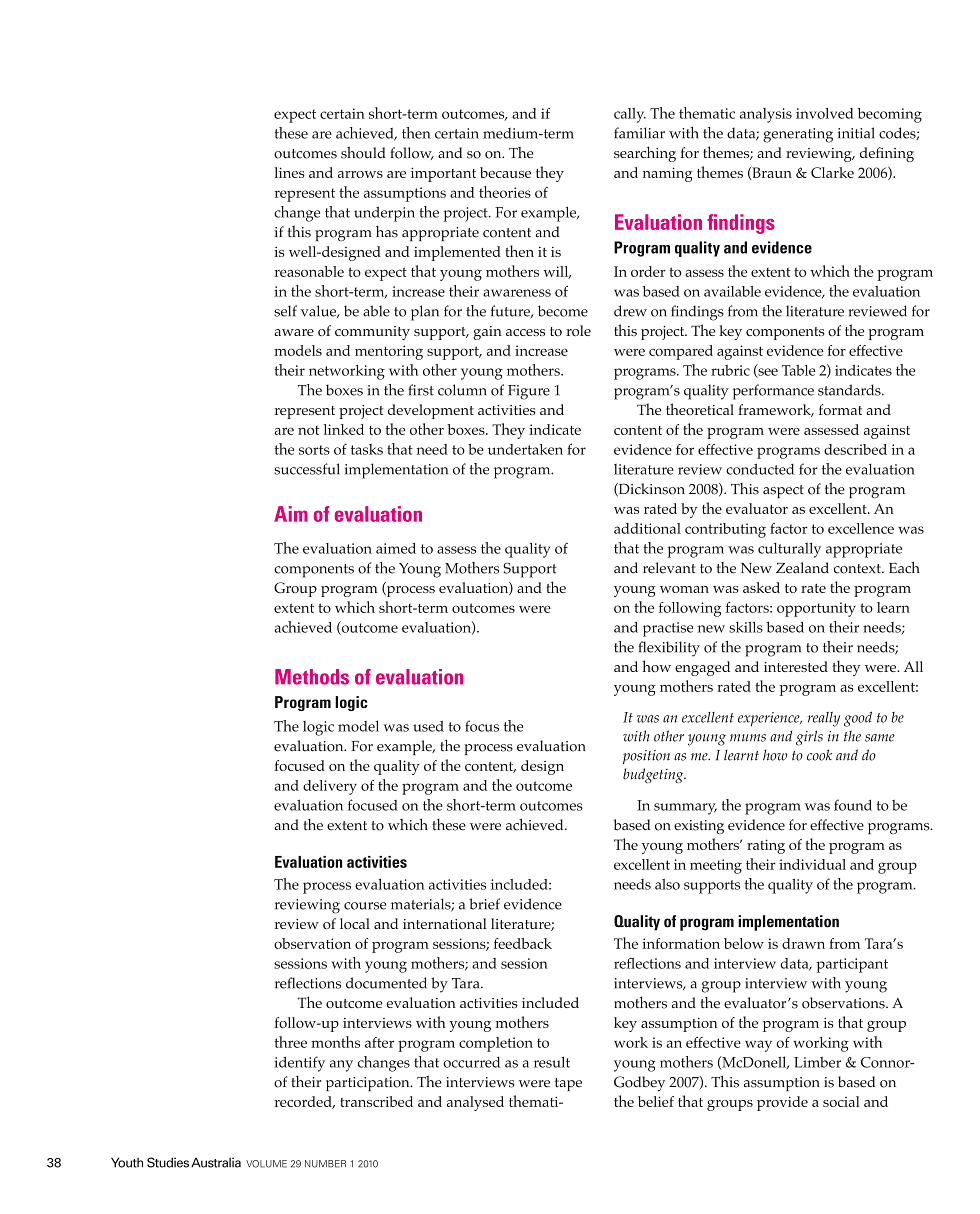 Image resolution: width=980 pixels, height=1214 pixels. Describe the element at coordinates (307, 469) in the screenshot. I see `successful` at that location.
